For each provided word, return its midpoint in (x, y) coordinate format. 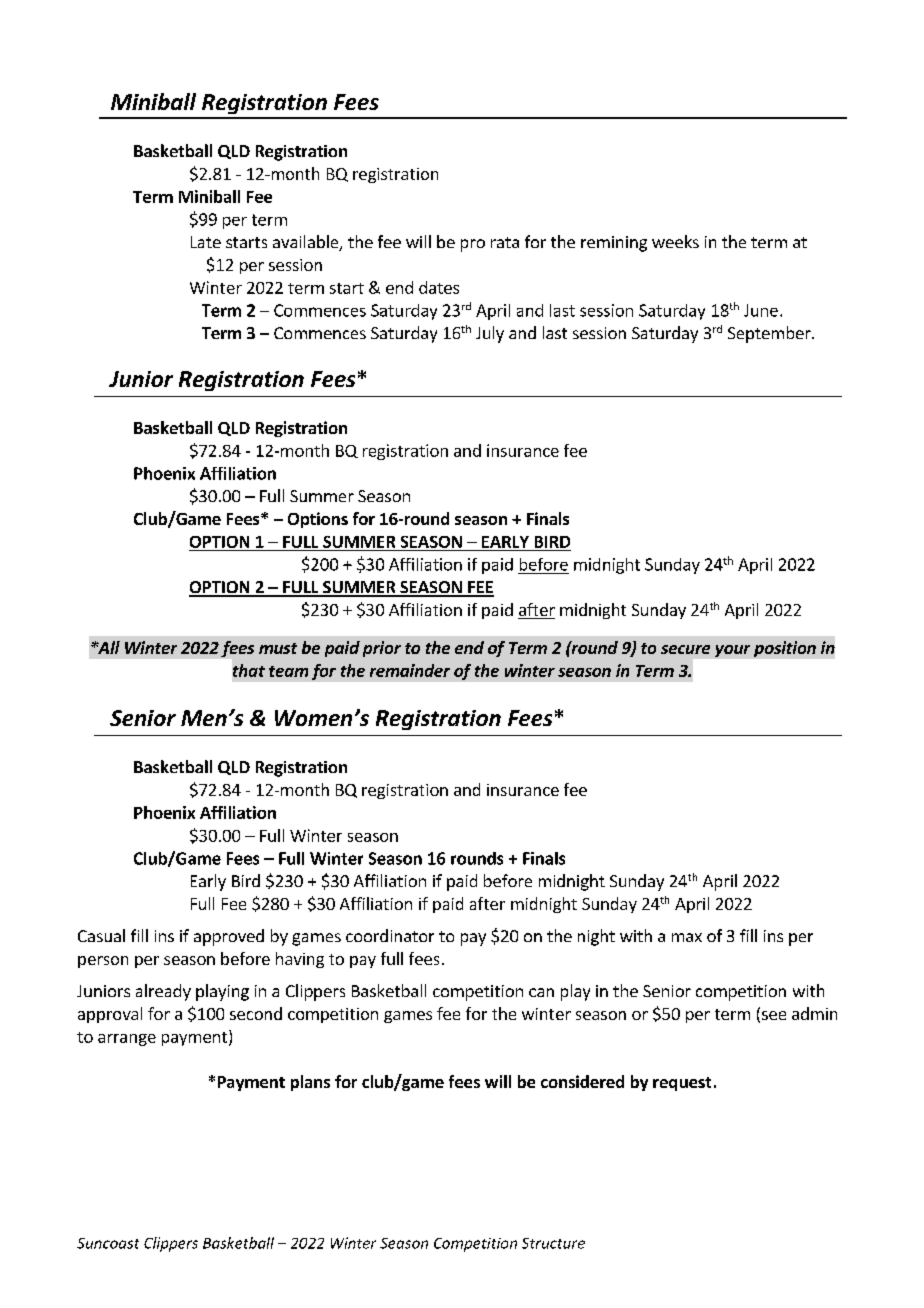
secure (685, 649)
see (774, 1015)
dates (439, 287)
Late (206, 242)
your (732, 651)
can (541, 992)
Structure (553, 1243)
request (682, 1084)
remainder (410, 670)
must (278, 648)
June (761, 310)
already (163, 992)
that (249, 670)
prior (382, 649)
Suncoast (108, 1243)
